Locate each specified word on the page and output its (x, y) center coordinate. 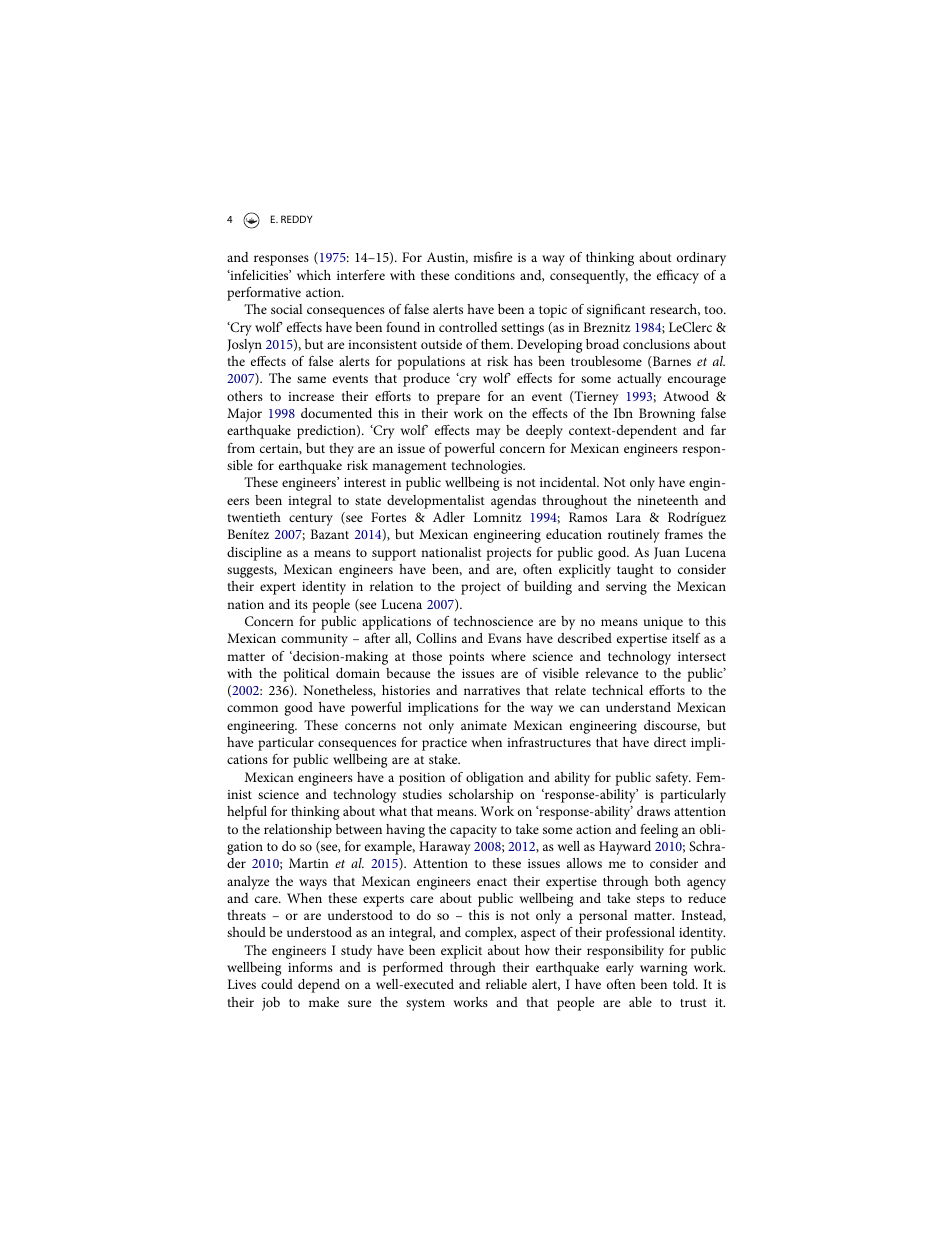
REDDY (296, 219)
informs (310, 967)
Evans (504, 638)
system (425, 1005)
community (314, 640)
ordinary (701, 259)
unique (663, 623)
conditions (485, 275)
